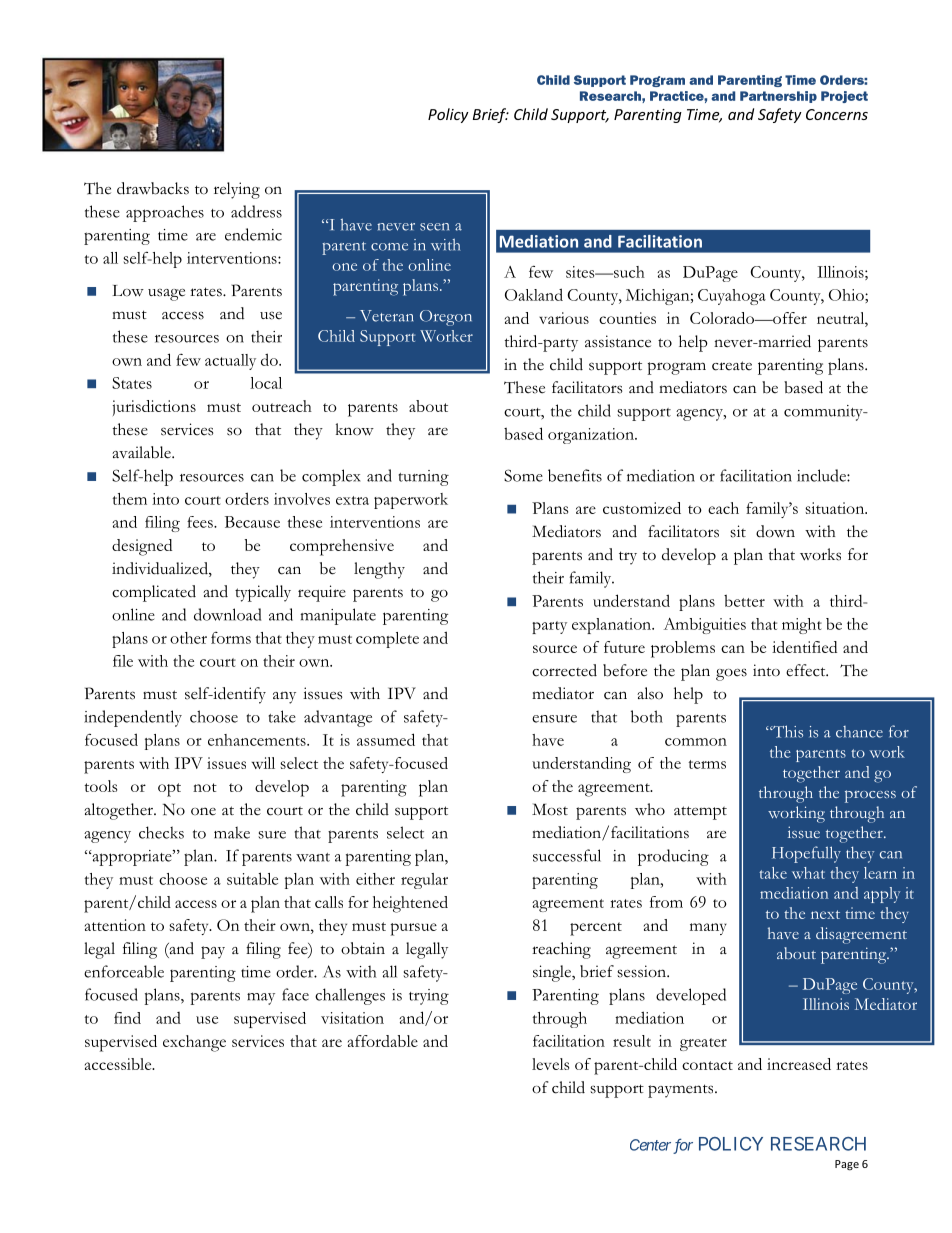 The image size is (952, 1233). Describe the element at coordinates (550, 809) in the image. I see `Most` at that location.
